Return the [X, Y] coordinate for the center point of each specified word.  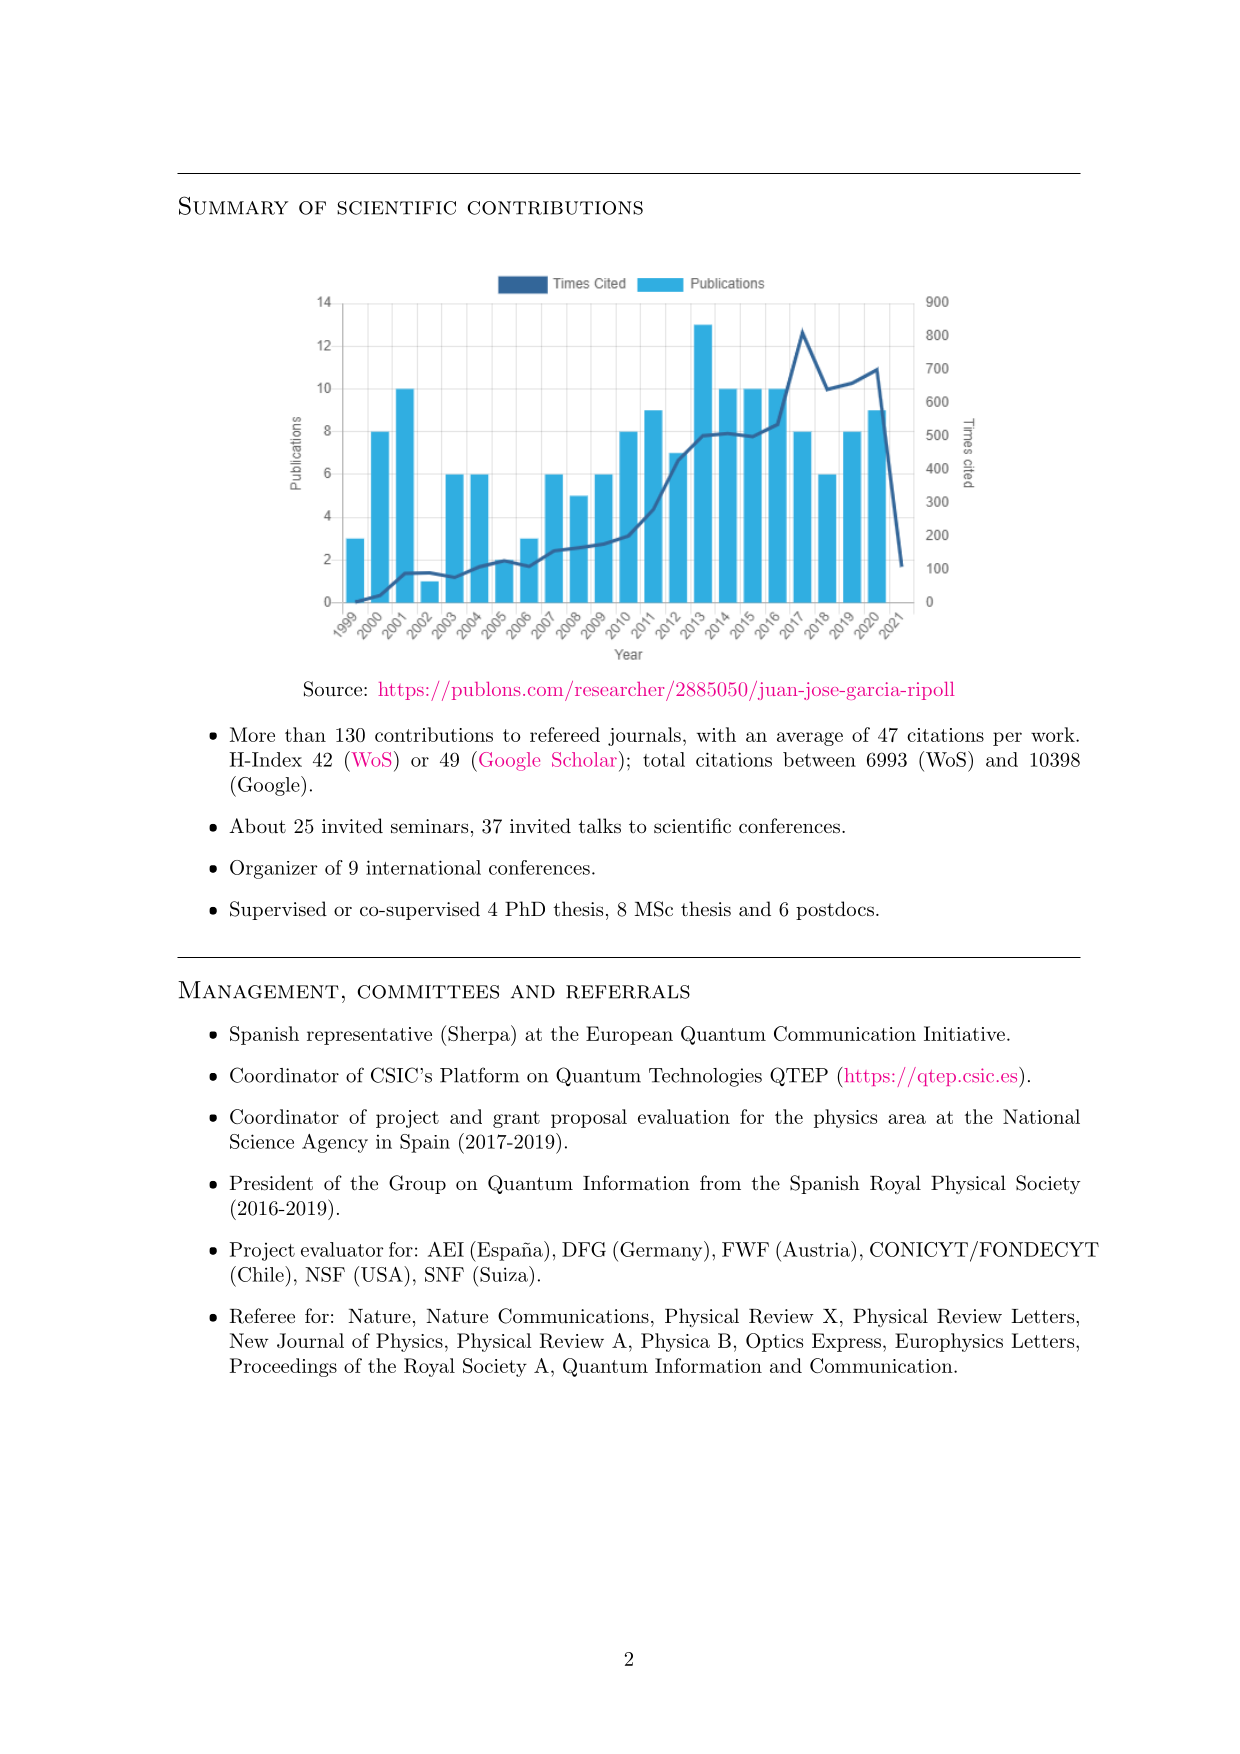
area [907, 1119]
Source [334, 689]
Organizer [273, 869]
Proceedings [283, 1367]
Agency [335, 1143]
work [1053, 734]
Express [846, 1342]
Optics [774, 1342]
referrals [628, 992]
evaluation [684, 1116]
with [716, 734]
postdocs [835, 910]
